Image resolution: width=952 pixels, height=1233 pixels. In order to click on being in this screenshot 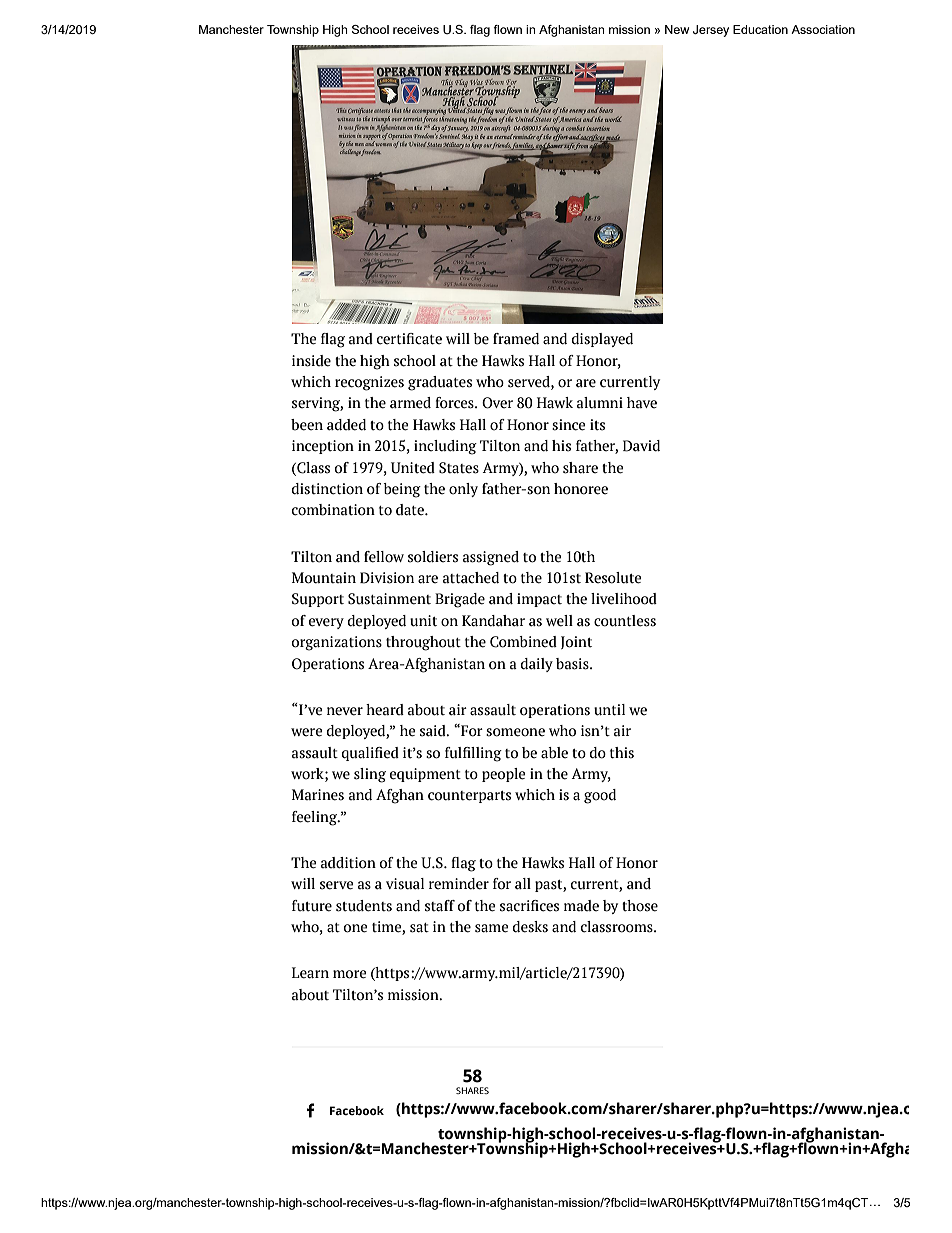, I will do `click(402, 490)`.
